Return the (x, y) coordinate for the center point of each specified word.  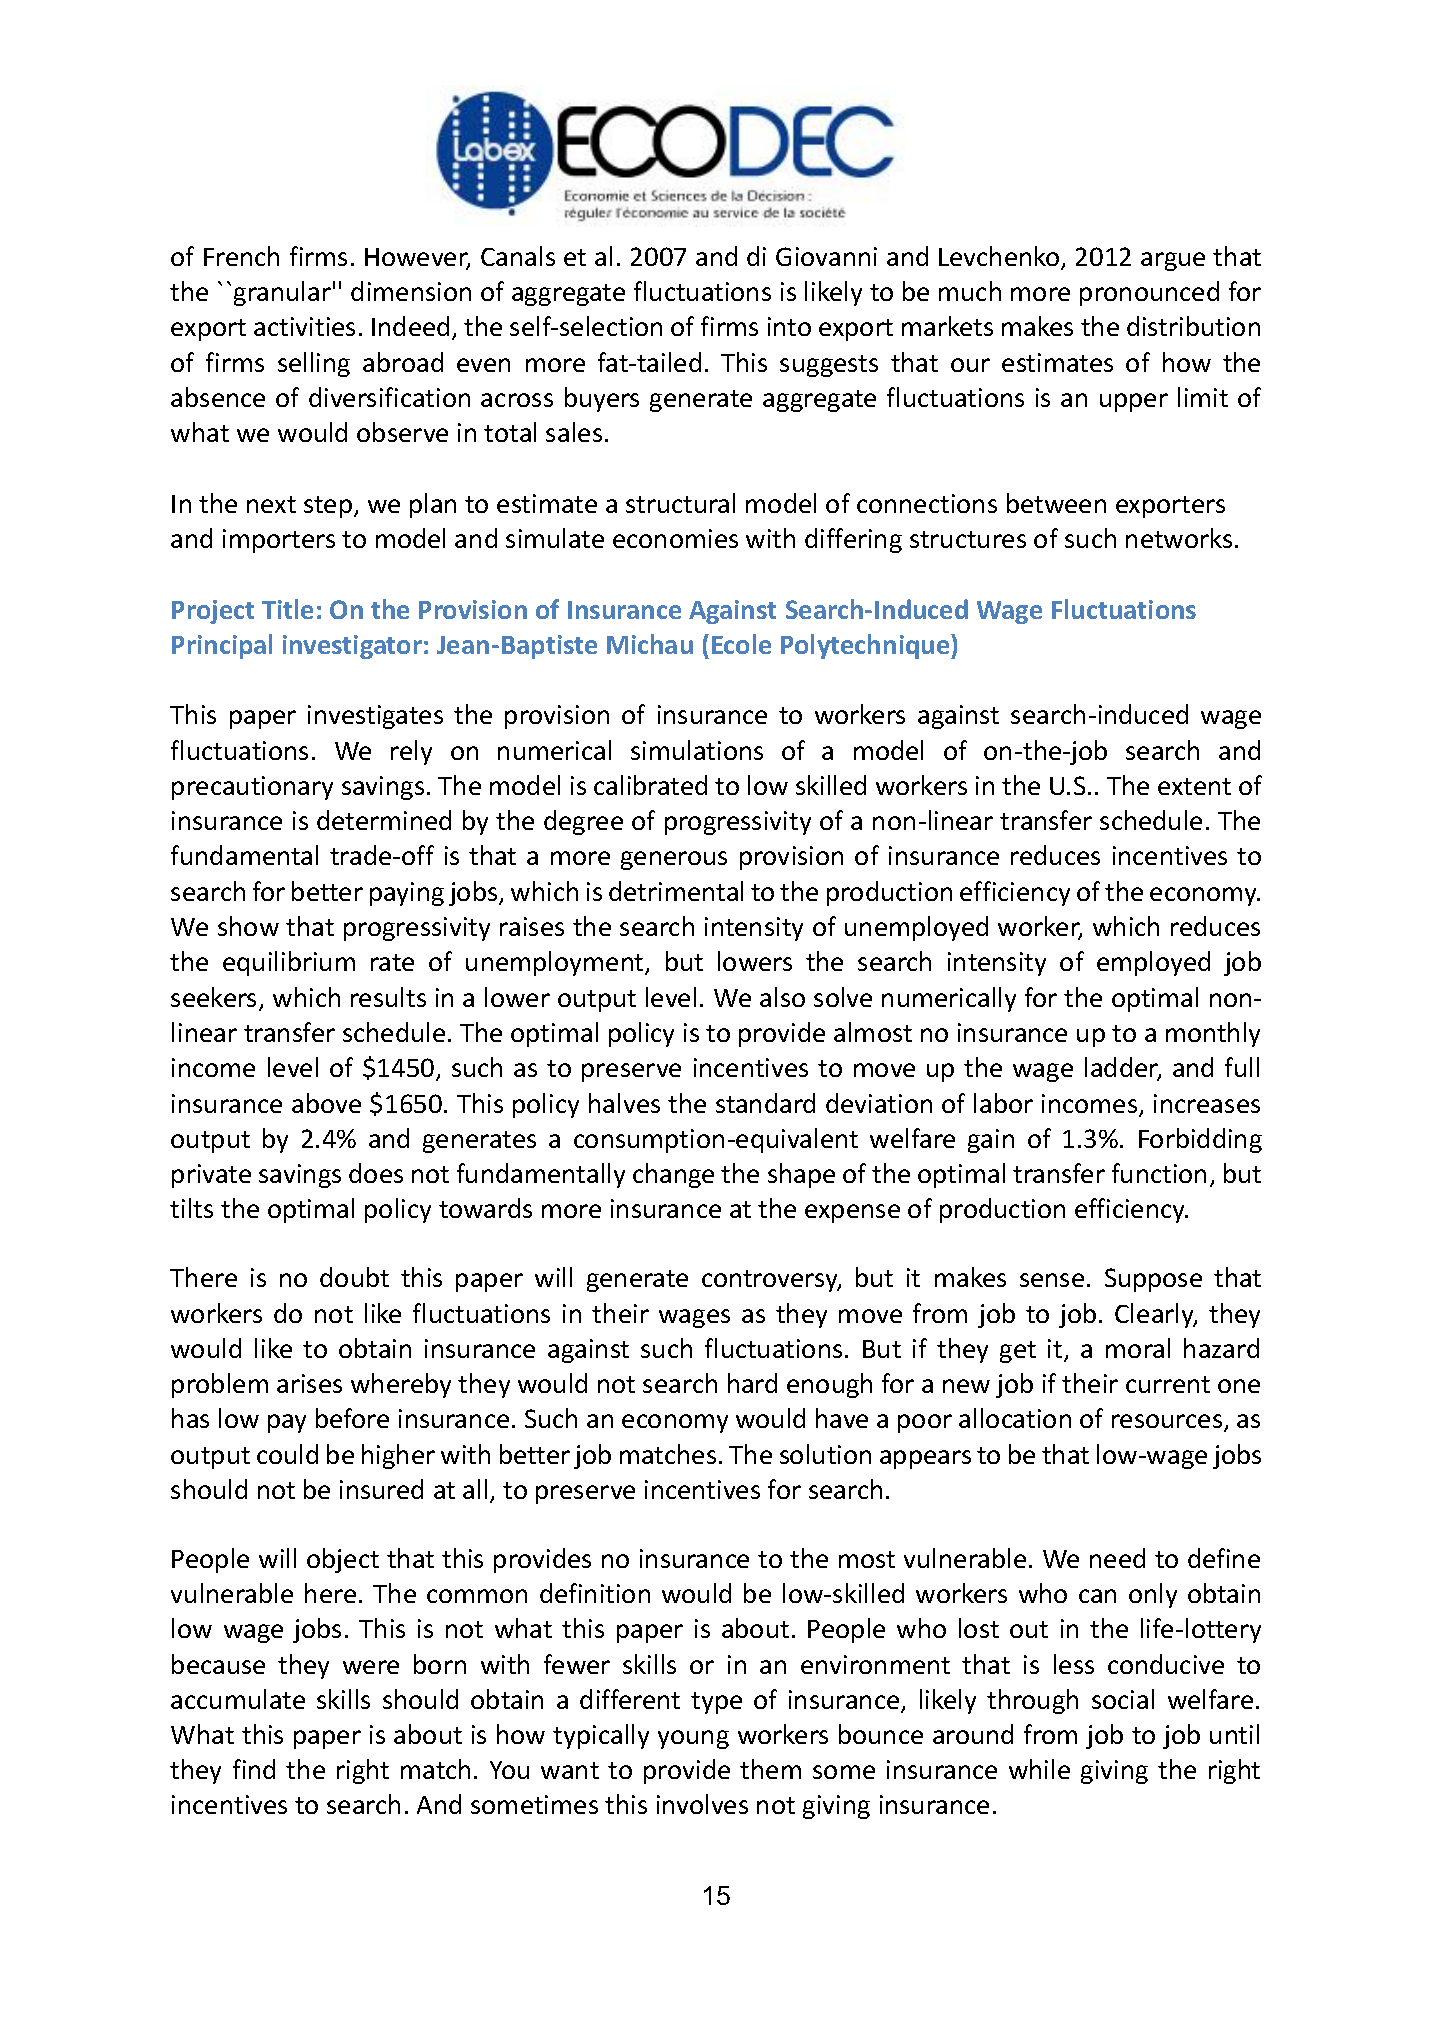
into (789, 326)
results (388, 997)
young (693, 1739)
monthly (1213, 1034)
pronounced (1149, 293)
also (782, 997)
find (254, 1769)
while (1039, 1769)
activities (304, 326)
